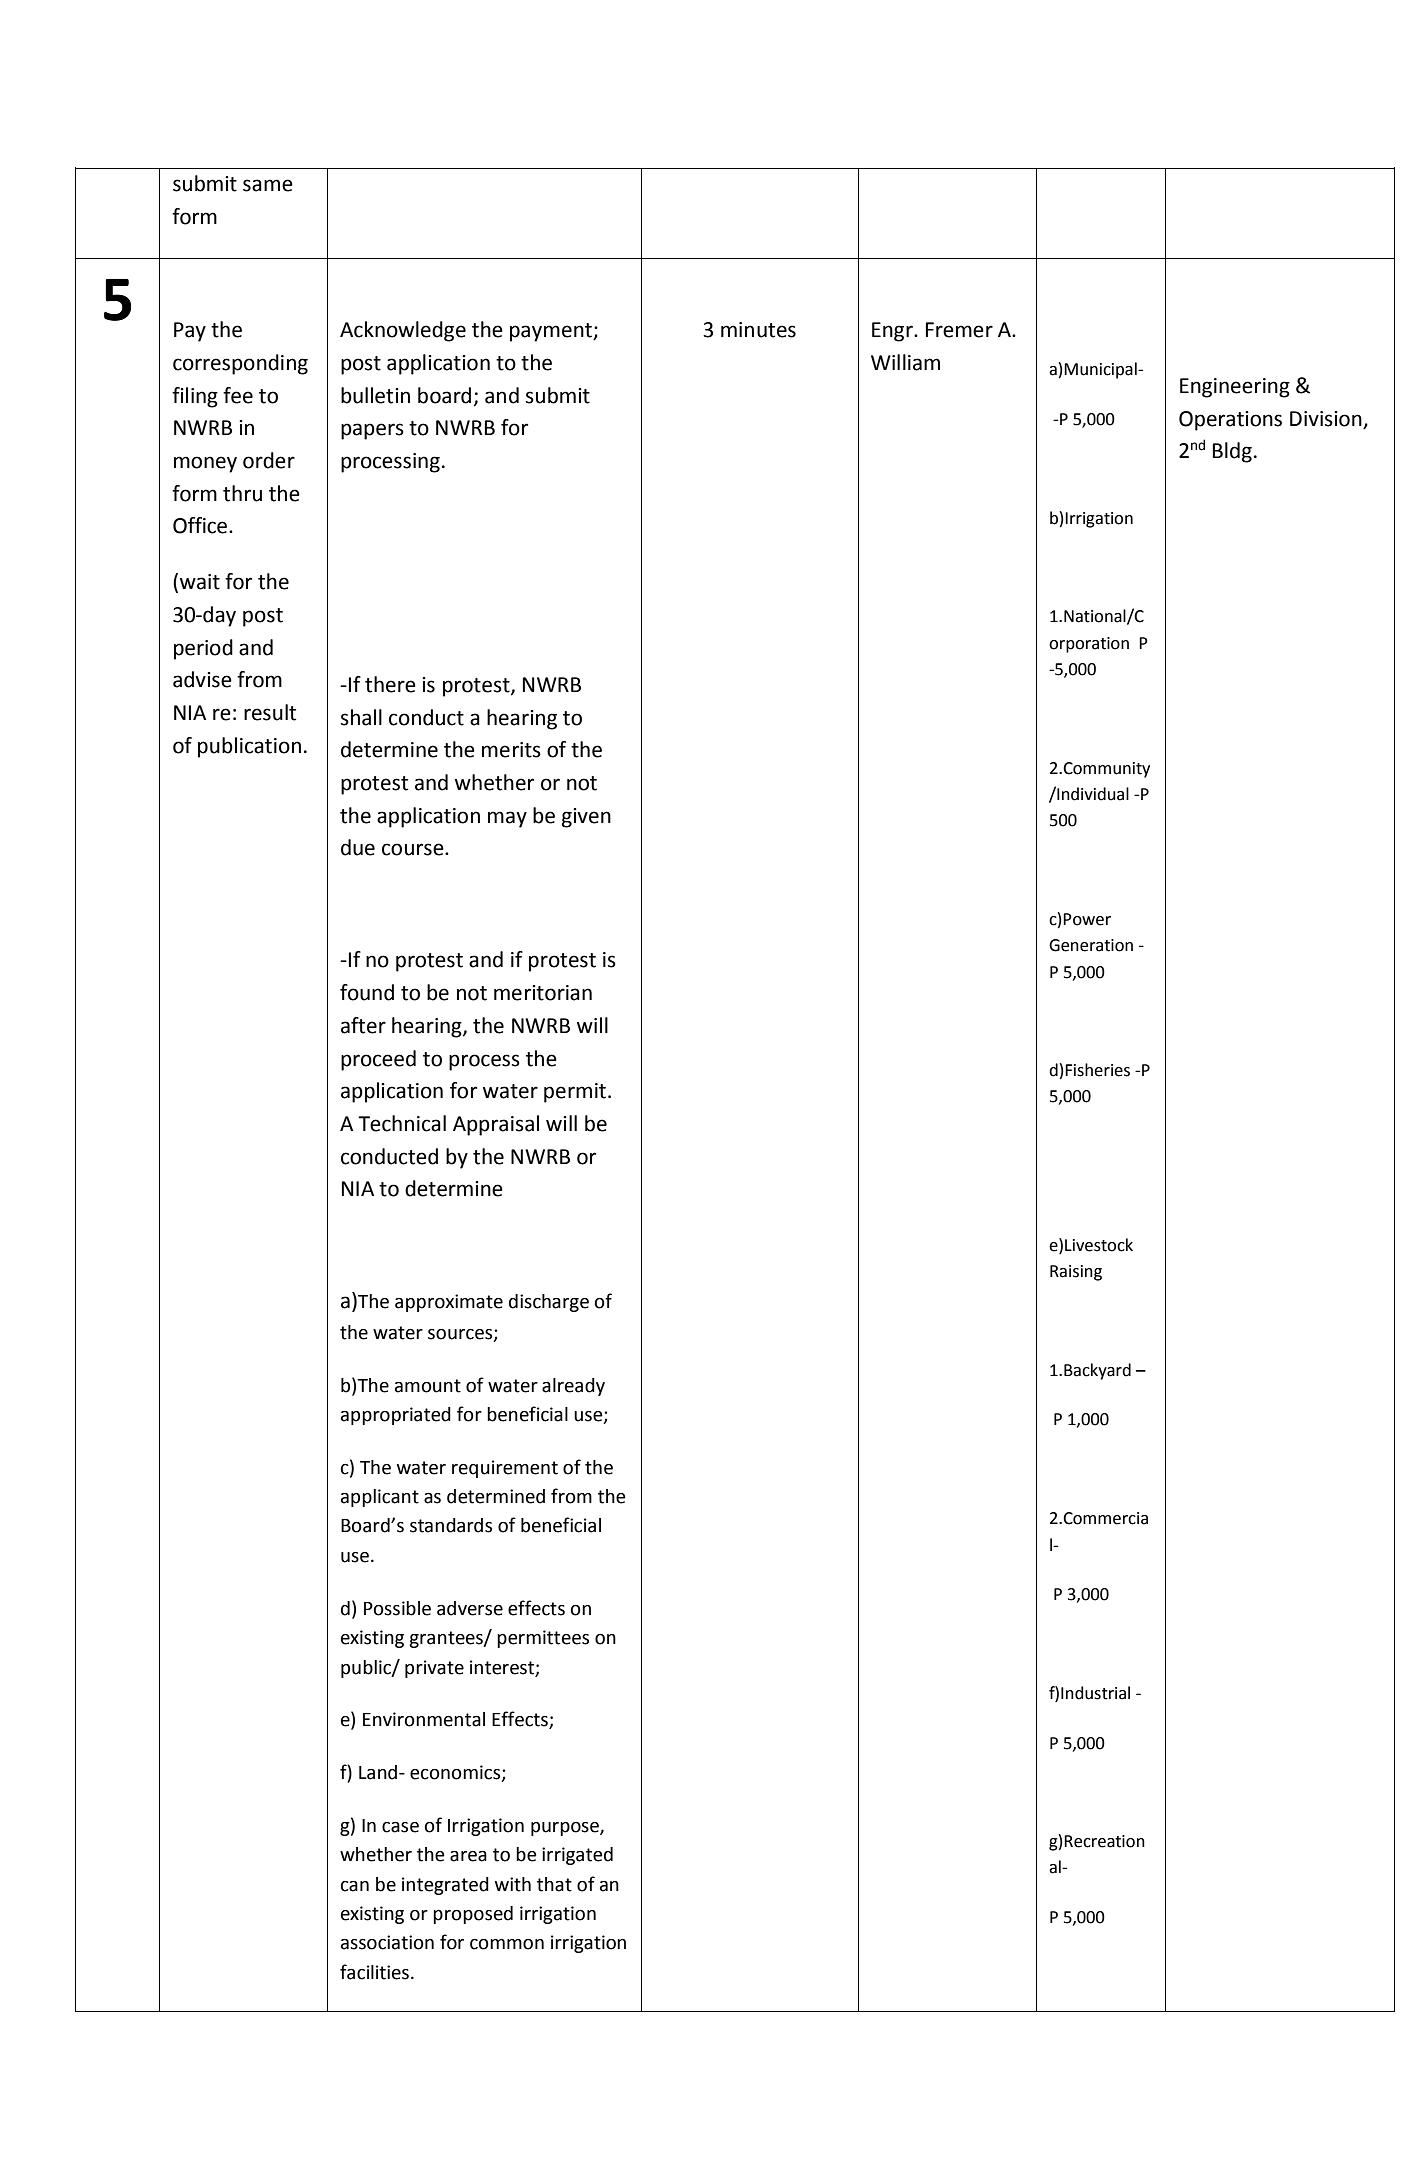  Describe the element at coordinates (1091, 945) in the screenshot. I see `Generation` at that location.
